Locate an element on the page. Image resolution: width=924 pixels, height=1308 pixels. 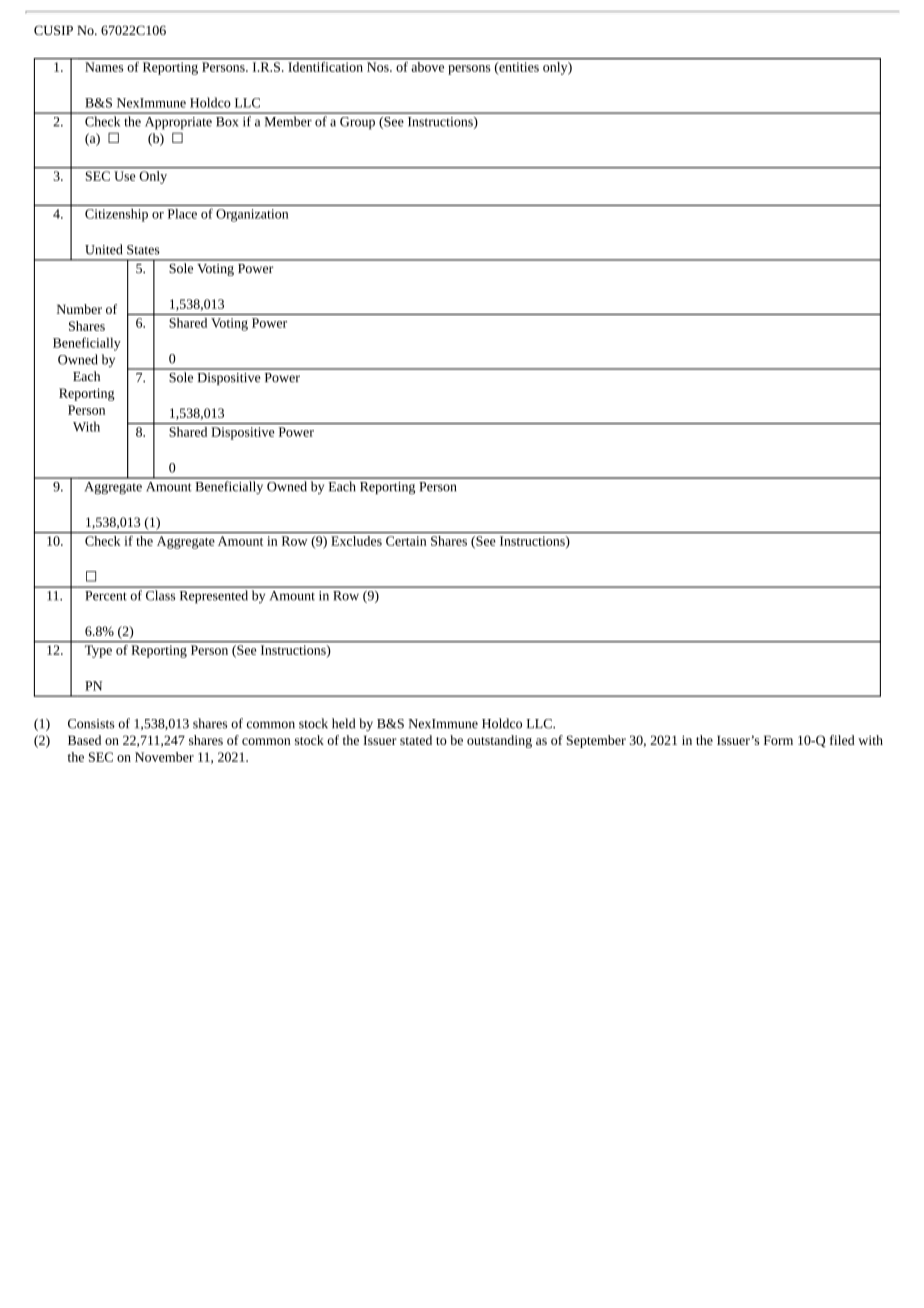
Number is located at coordinates (79, 309).
